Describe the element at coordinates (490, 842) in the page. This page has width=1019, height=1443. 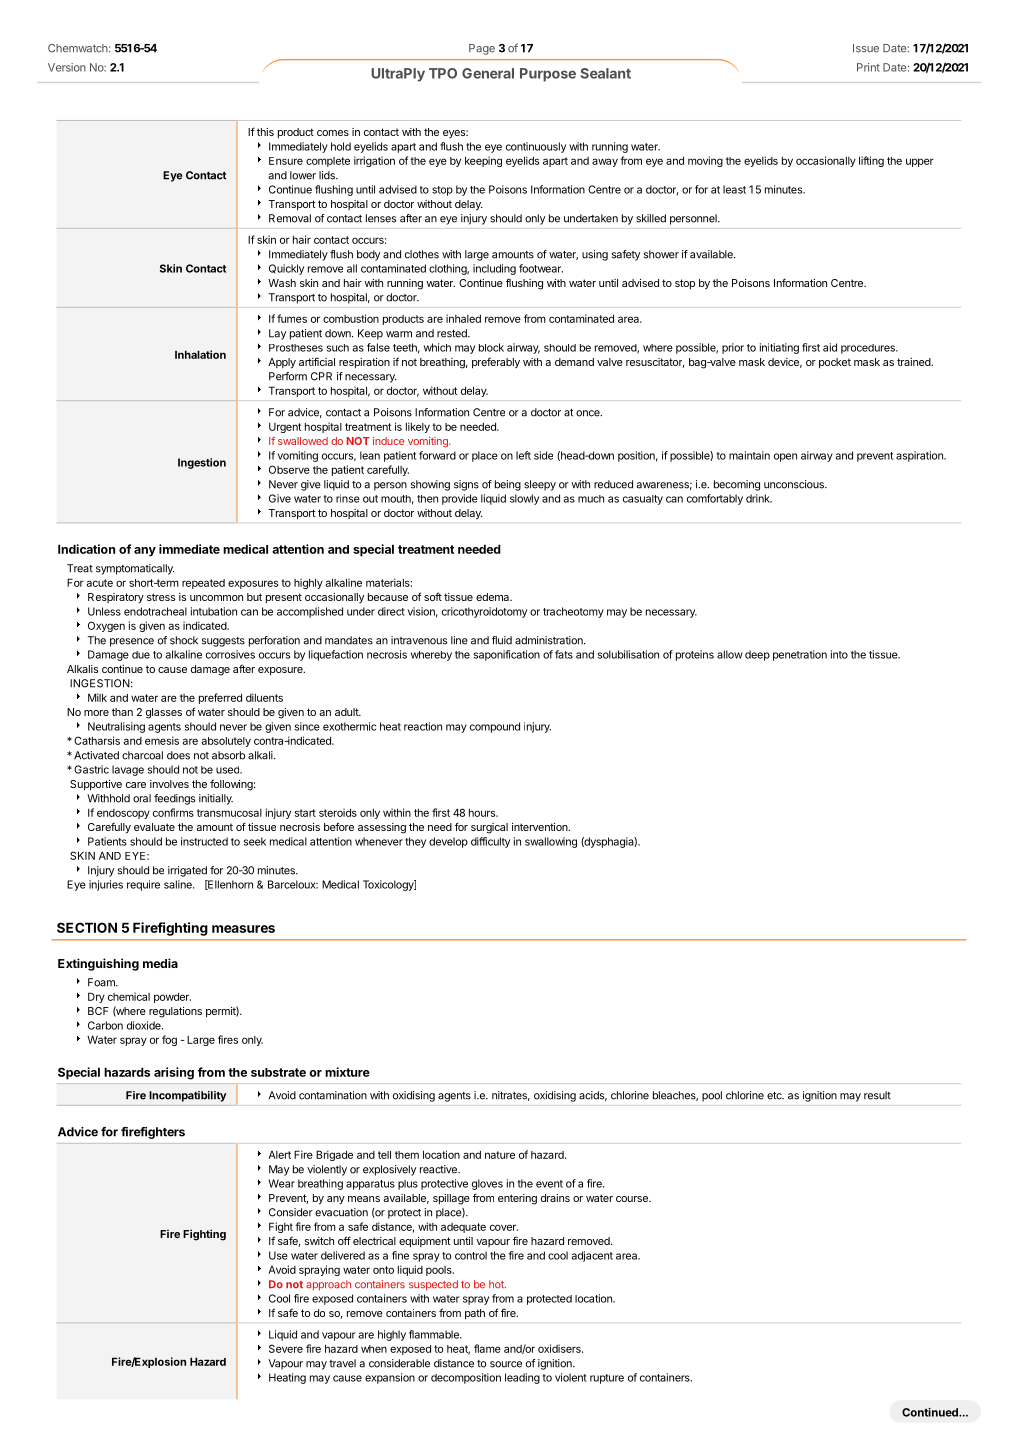
I see `difficulty` at that location.
